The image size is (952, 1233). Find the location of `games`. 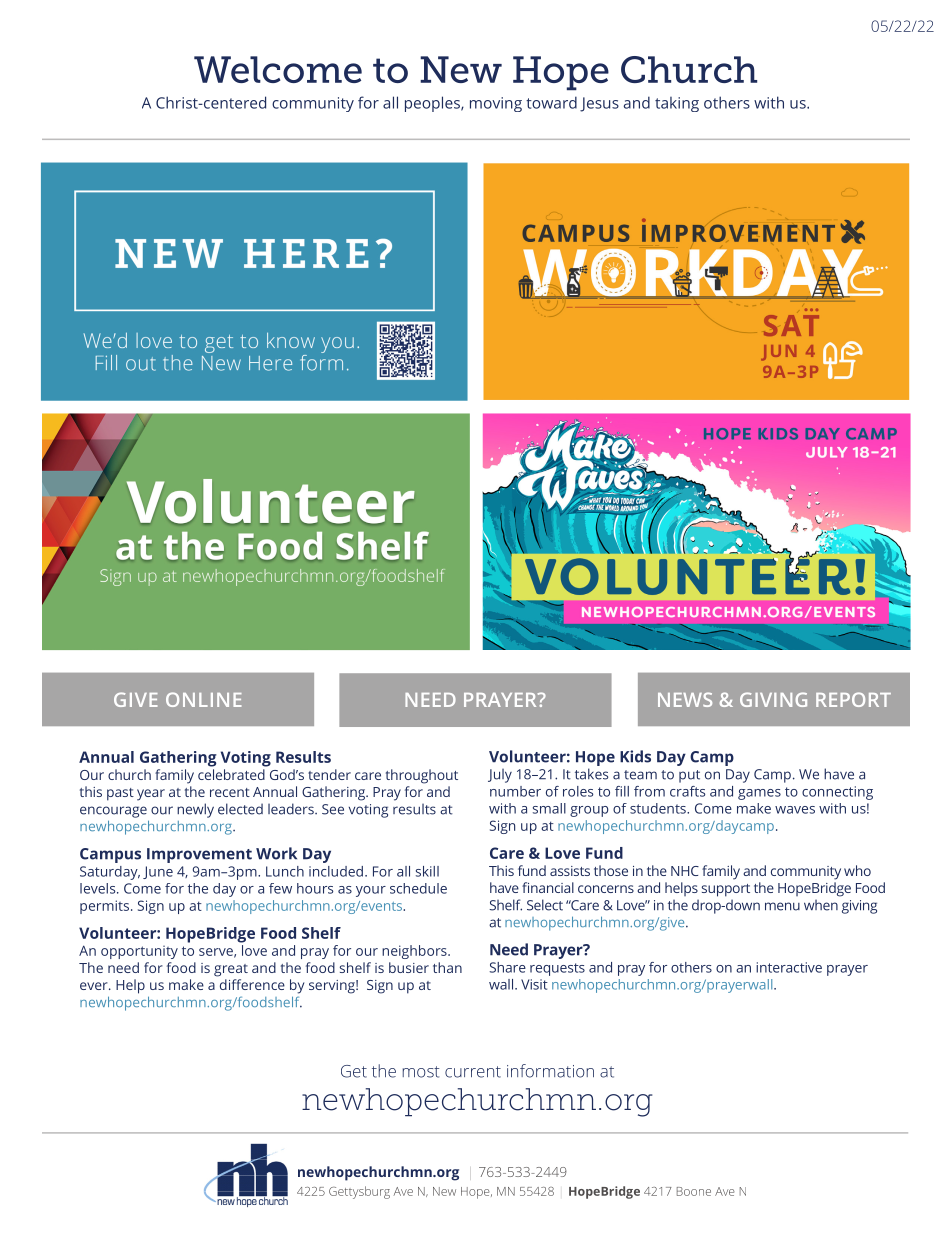

games is located at coordinates (759, 794).
